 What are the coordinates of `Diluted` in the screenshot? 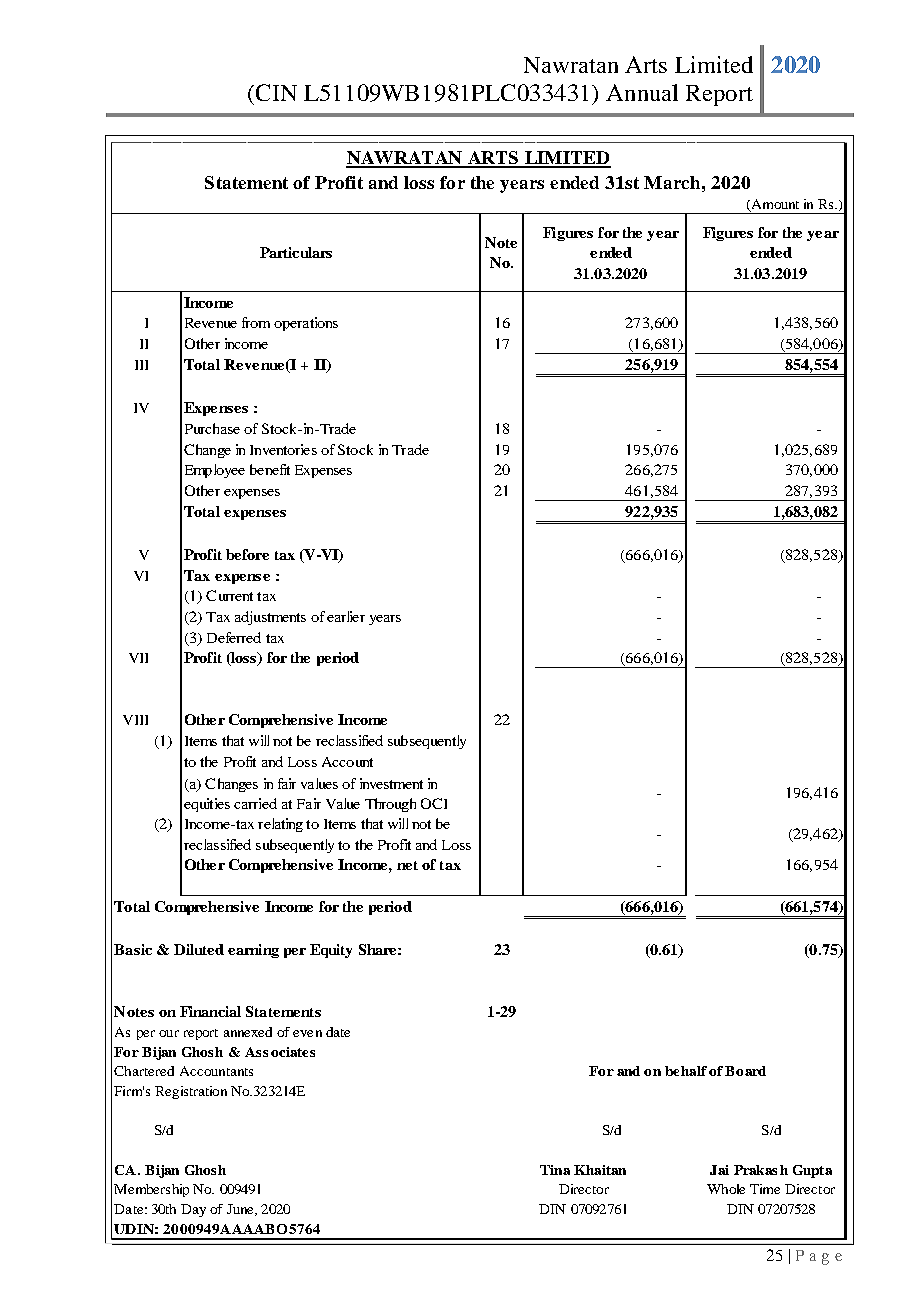 It's located at (199, 949).
